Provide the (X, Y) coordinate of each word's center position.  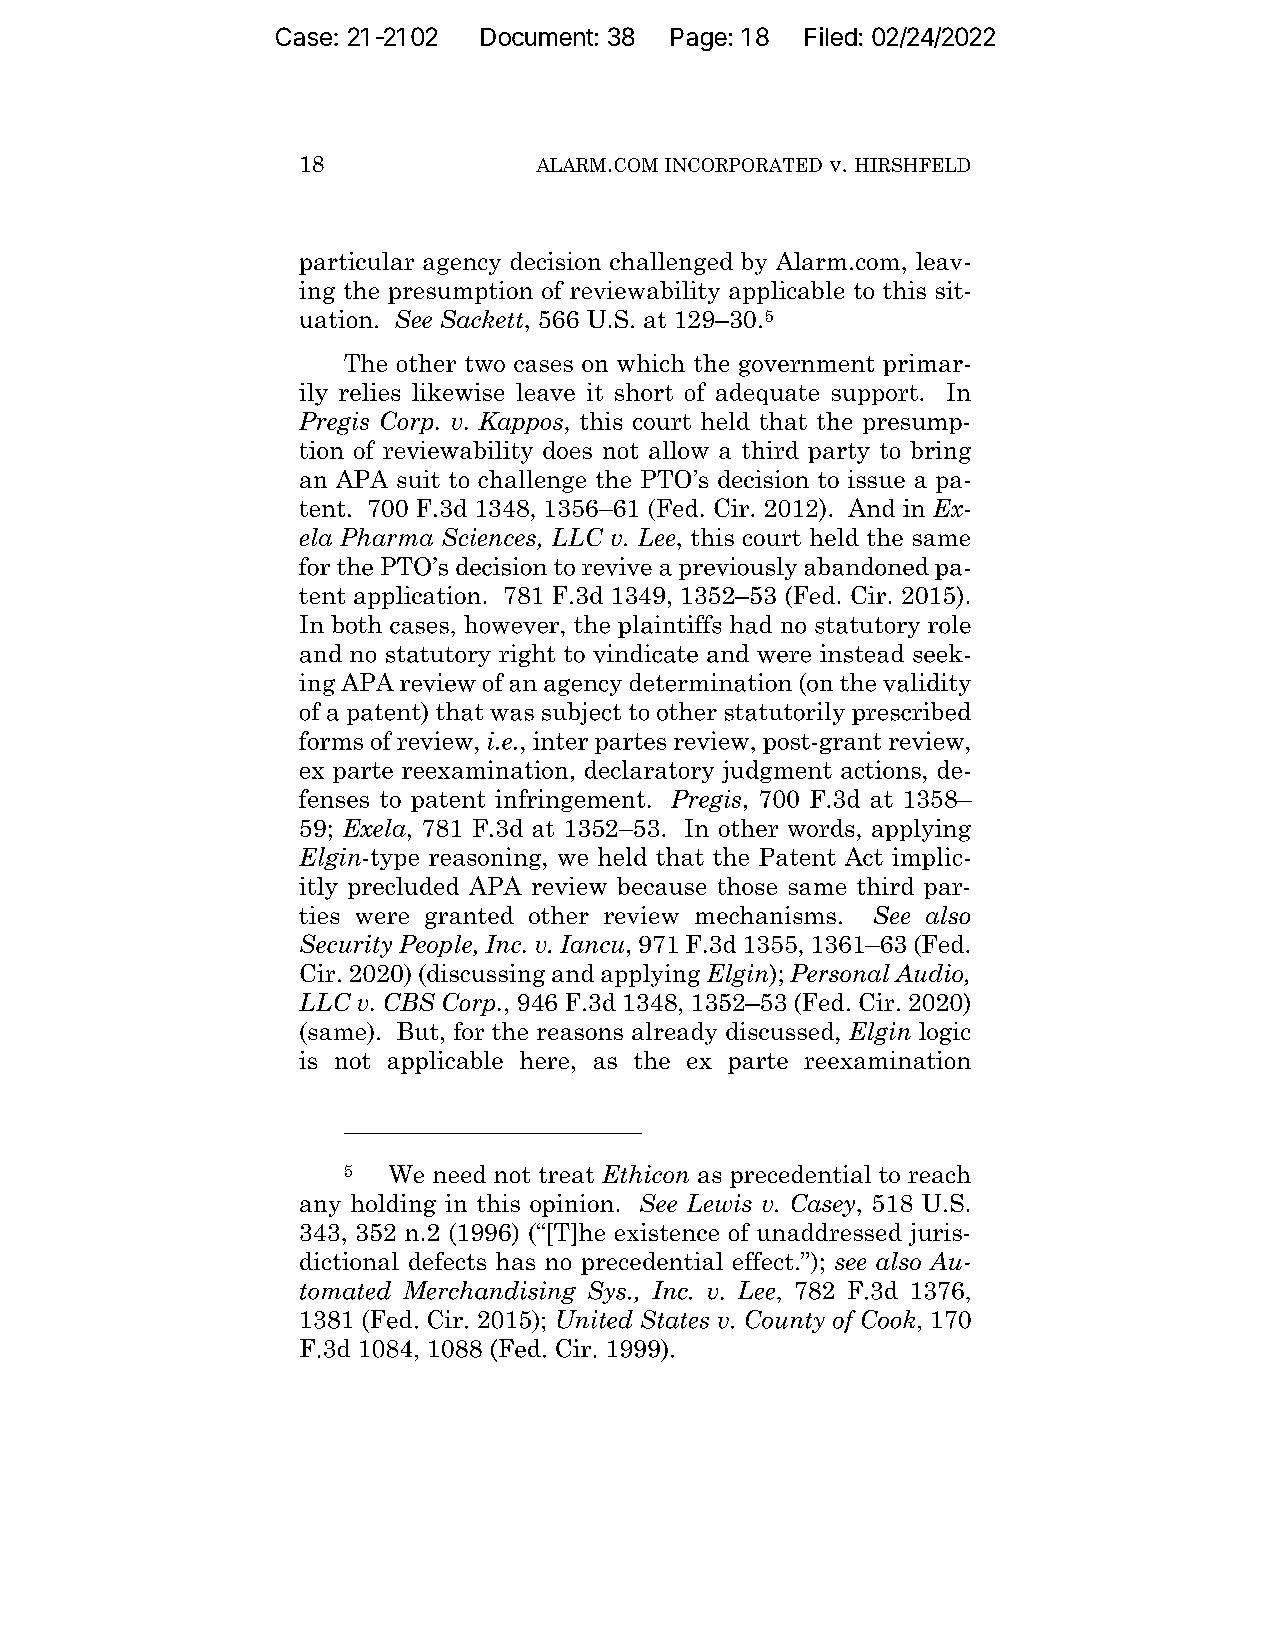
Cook (888, 1319)
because (661, 886)
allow (679, 450)
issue (876, 479)
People (436, 946)
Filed (831, 36)
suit (418, 479)
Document (537, 37)
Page (699, 39)
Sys (608, 1292)
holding (393, 1205)
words (821, 828)
